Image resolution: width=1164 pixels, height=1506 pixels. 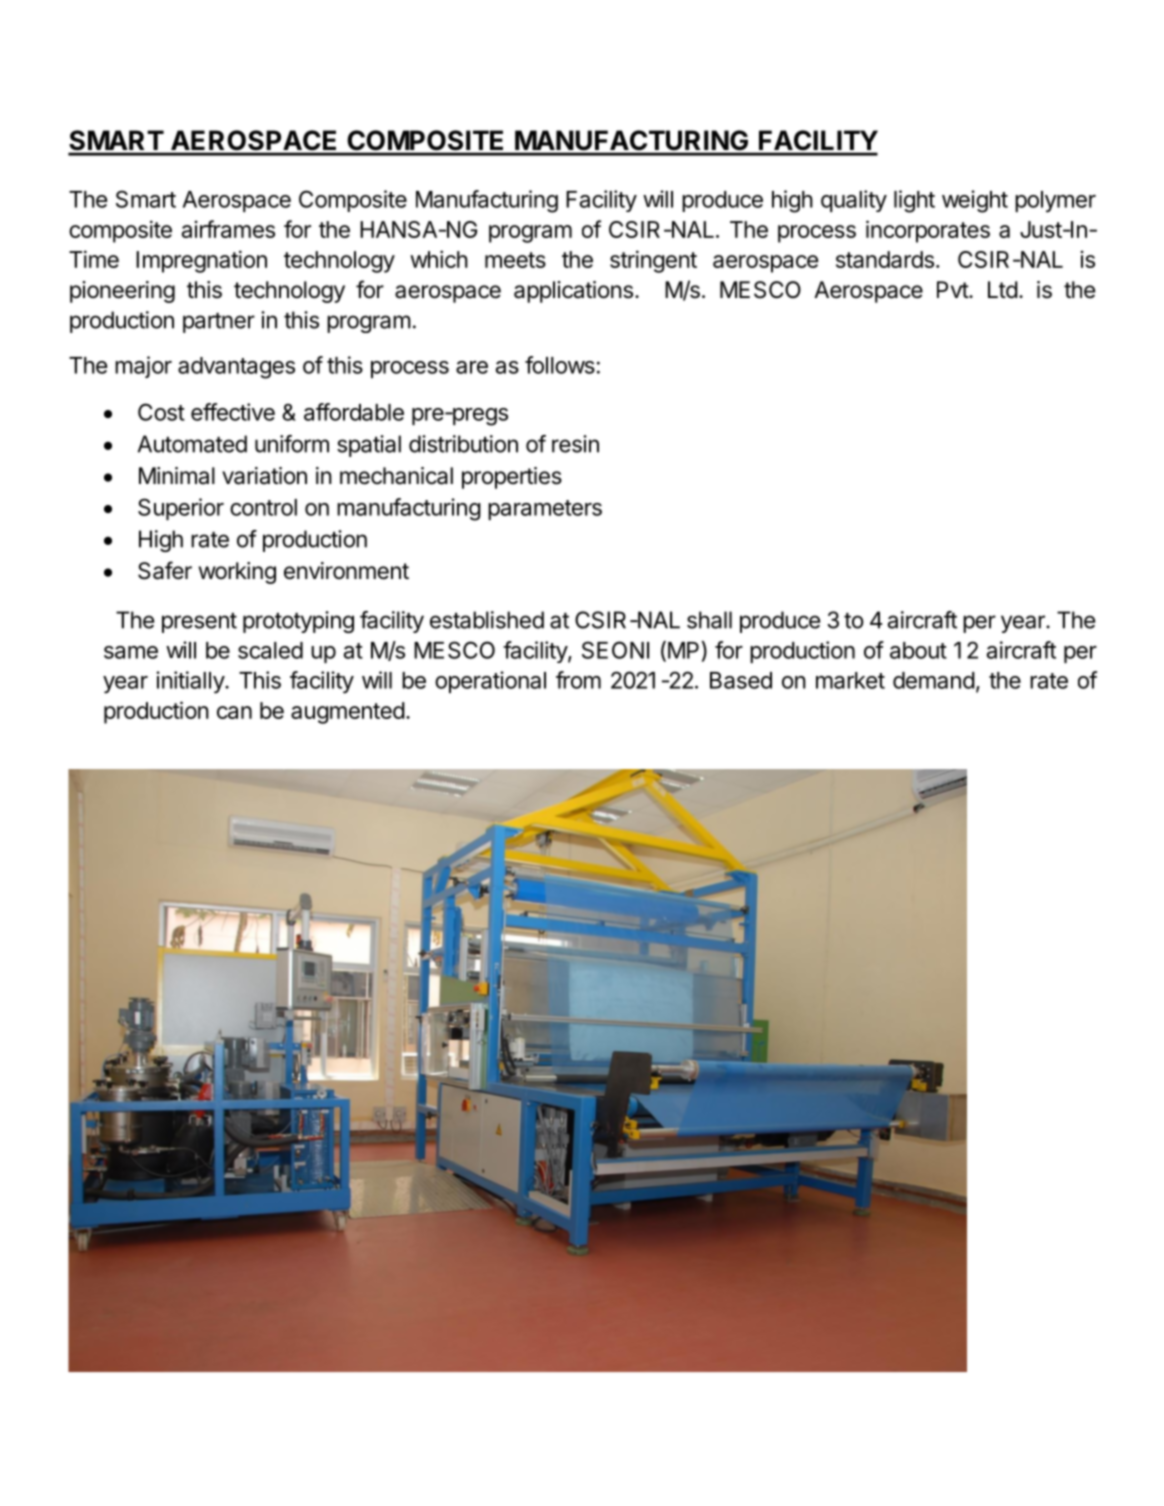 What do you see at coordinates (575, 444) in the screenshot?
I see `resin` at bounding box center [575, 444].
